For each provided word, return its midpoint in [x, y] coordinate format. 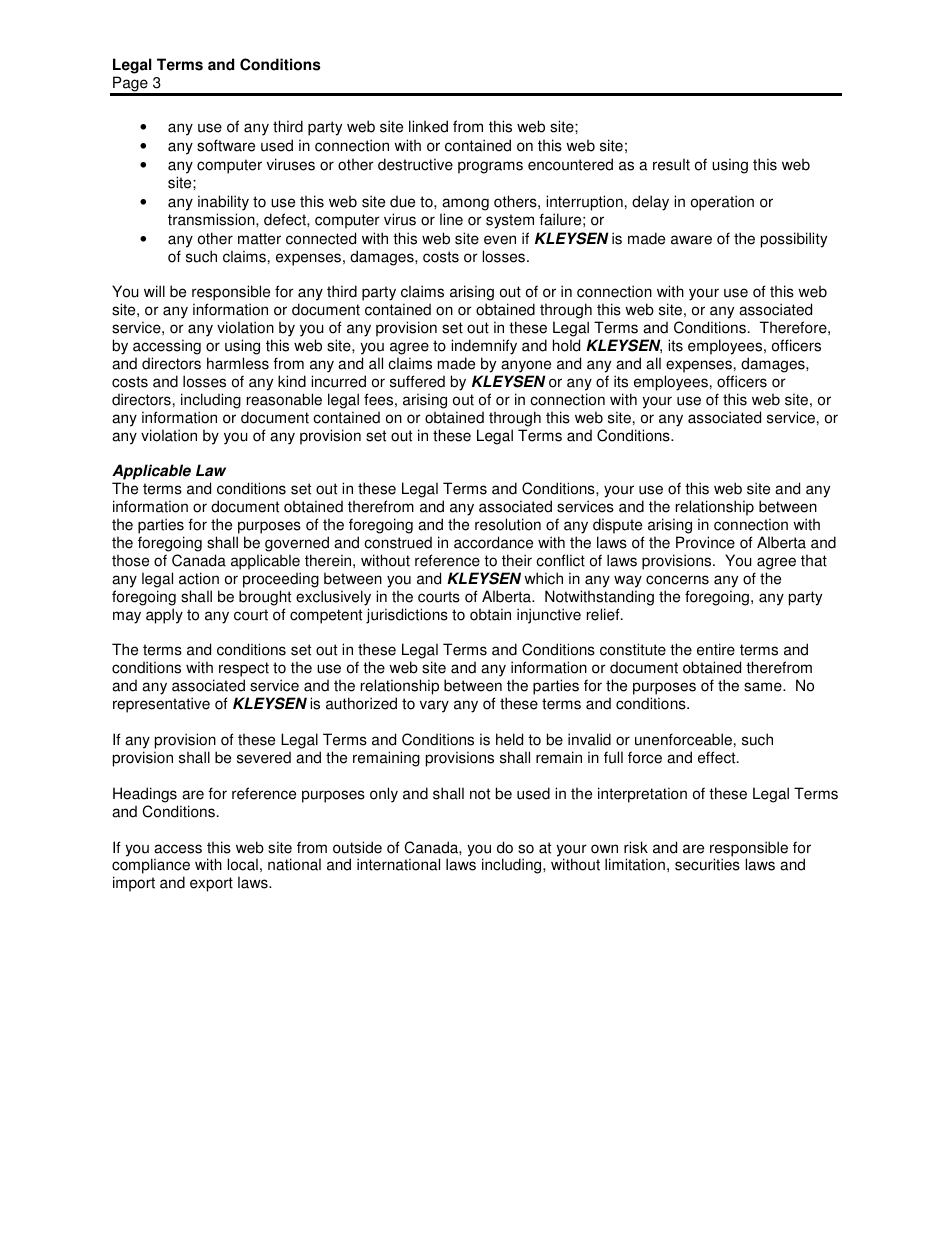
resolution [508, 524]
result [671, 164]
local [243, 864]
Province [705, 542]
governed [297, 545]
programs [490, 167]
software [226, 145]
